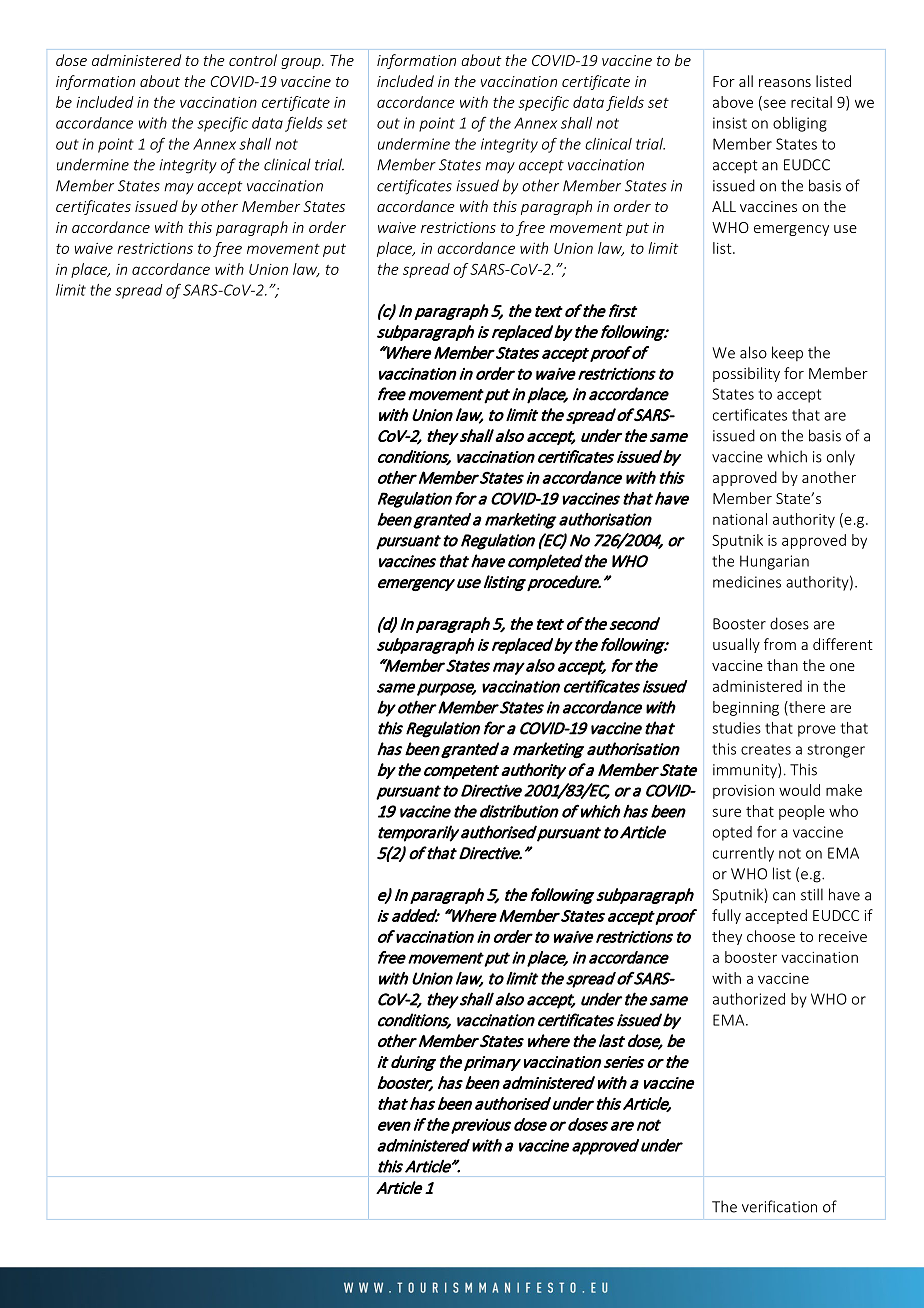  I want to click on group, so click(302, 63).
